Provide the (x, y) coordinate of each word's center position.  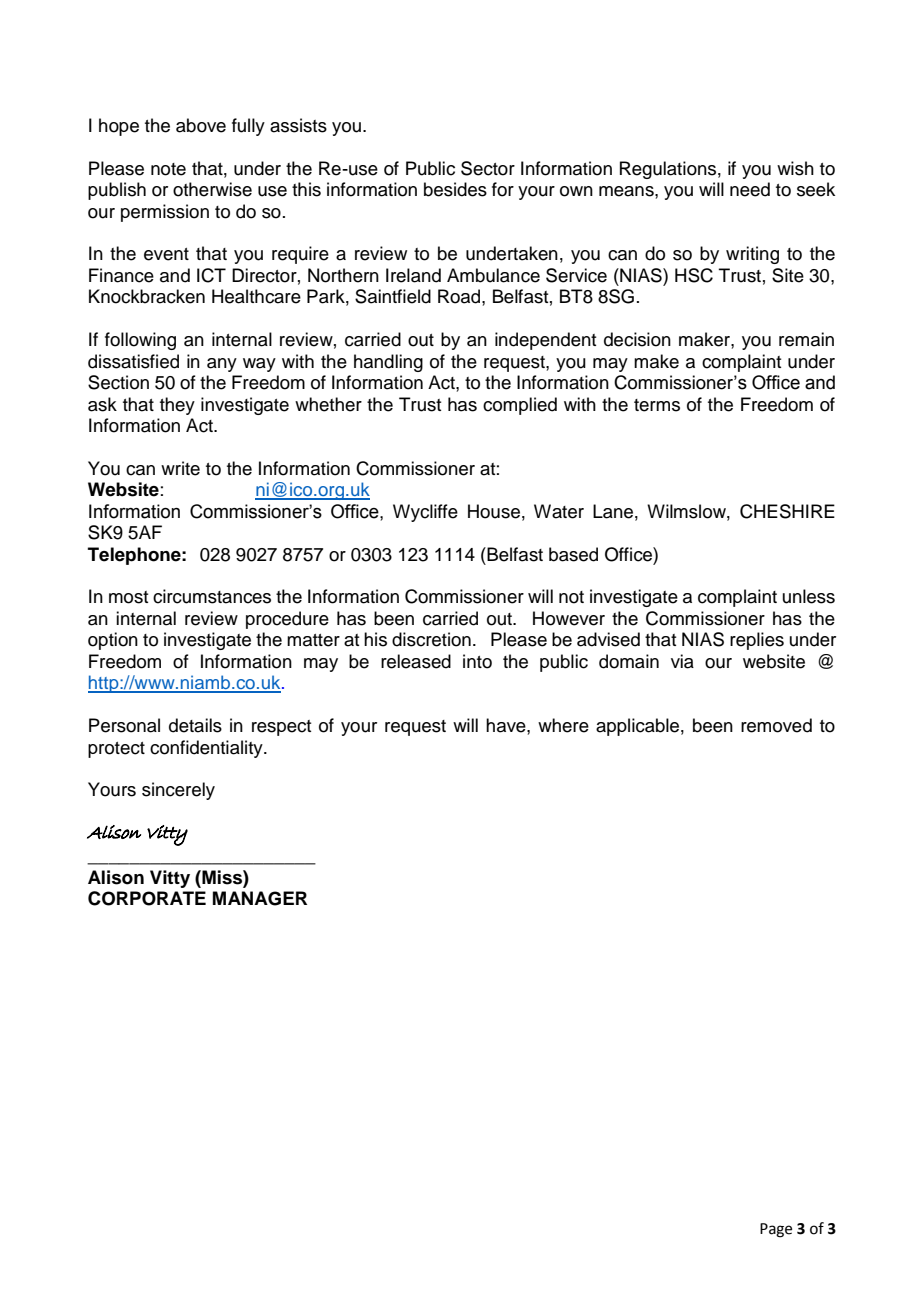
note (168, 169)
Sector (488, 168)
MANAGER (260, 898)
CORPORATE (147, 898)
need (750, 189)
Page (776, 1230)
